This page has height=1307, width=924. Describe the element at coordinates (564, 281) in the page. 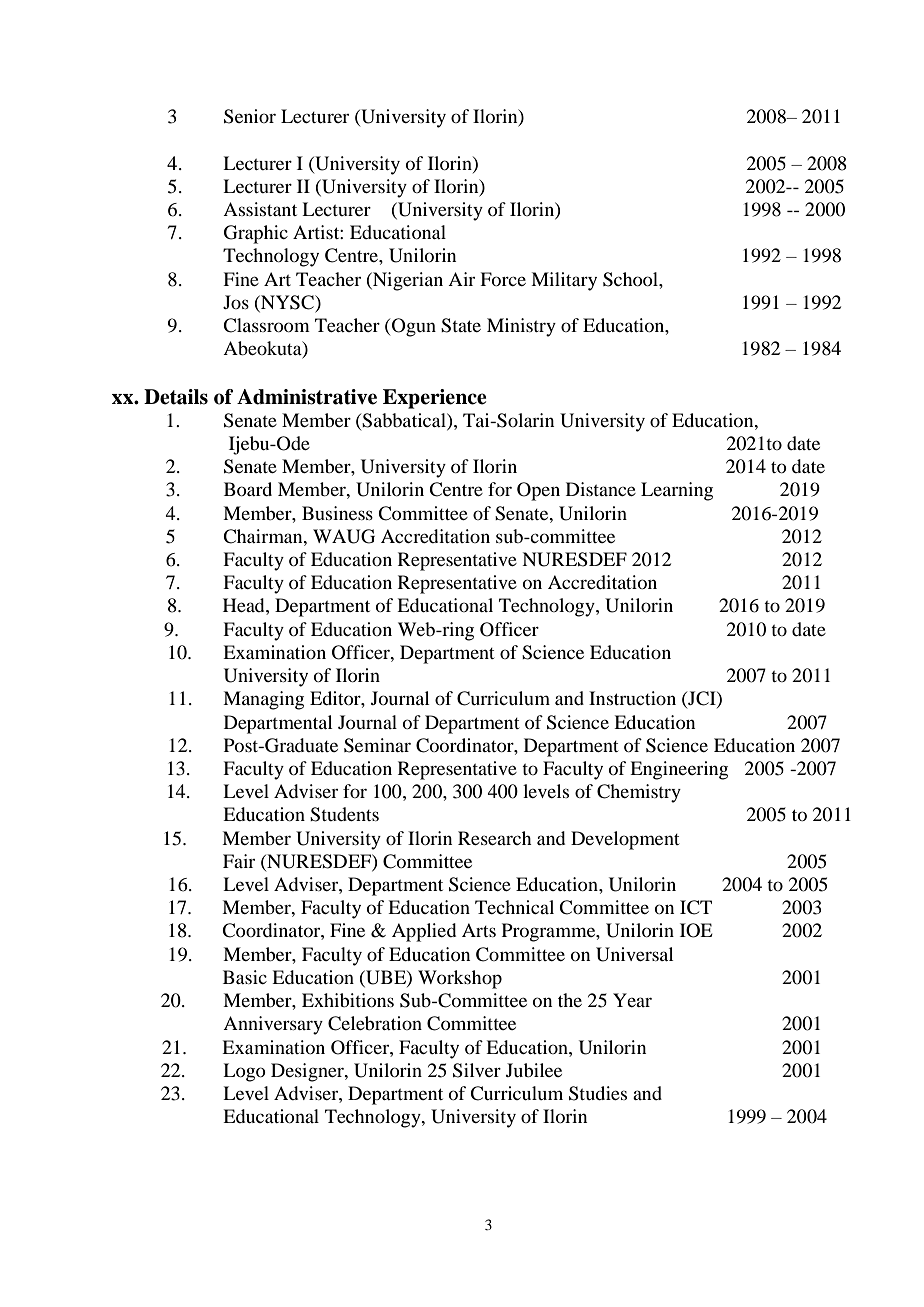

I see `Military` at that location.
